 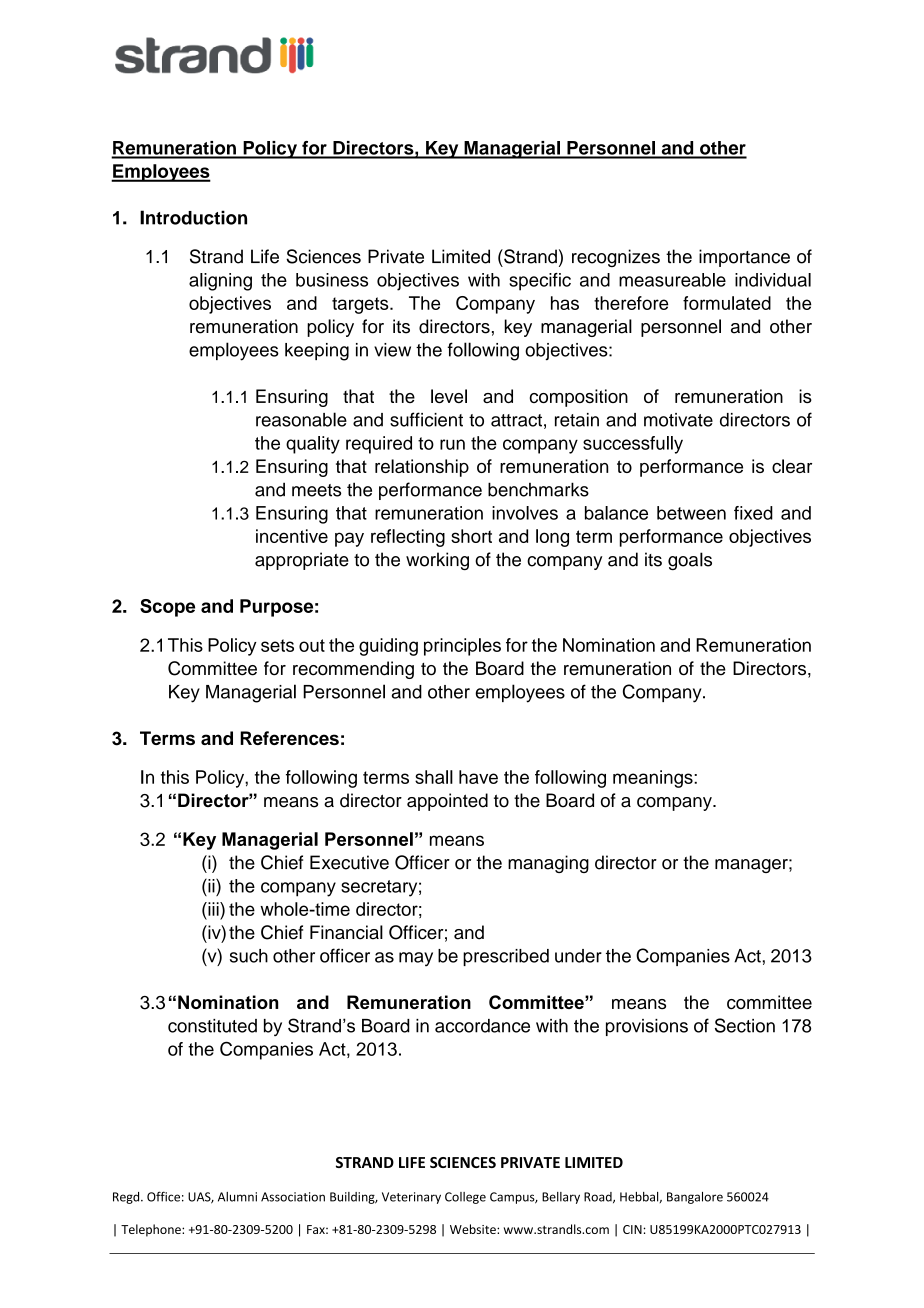 What do you see at coordinates (220, 282) in the screenshot?
I see `aligning` at bounding box center [220, 282].
